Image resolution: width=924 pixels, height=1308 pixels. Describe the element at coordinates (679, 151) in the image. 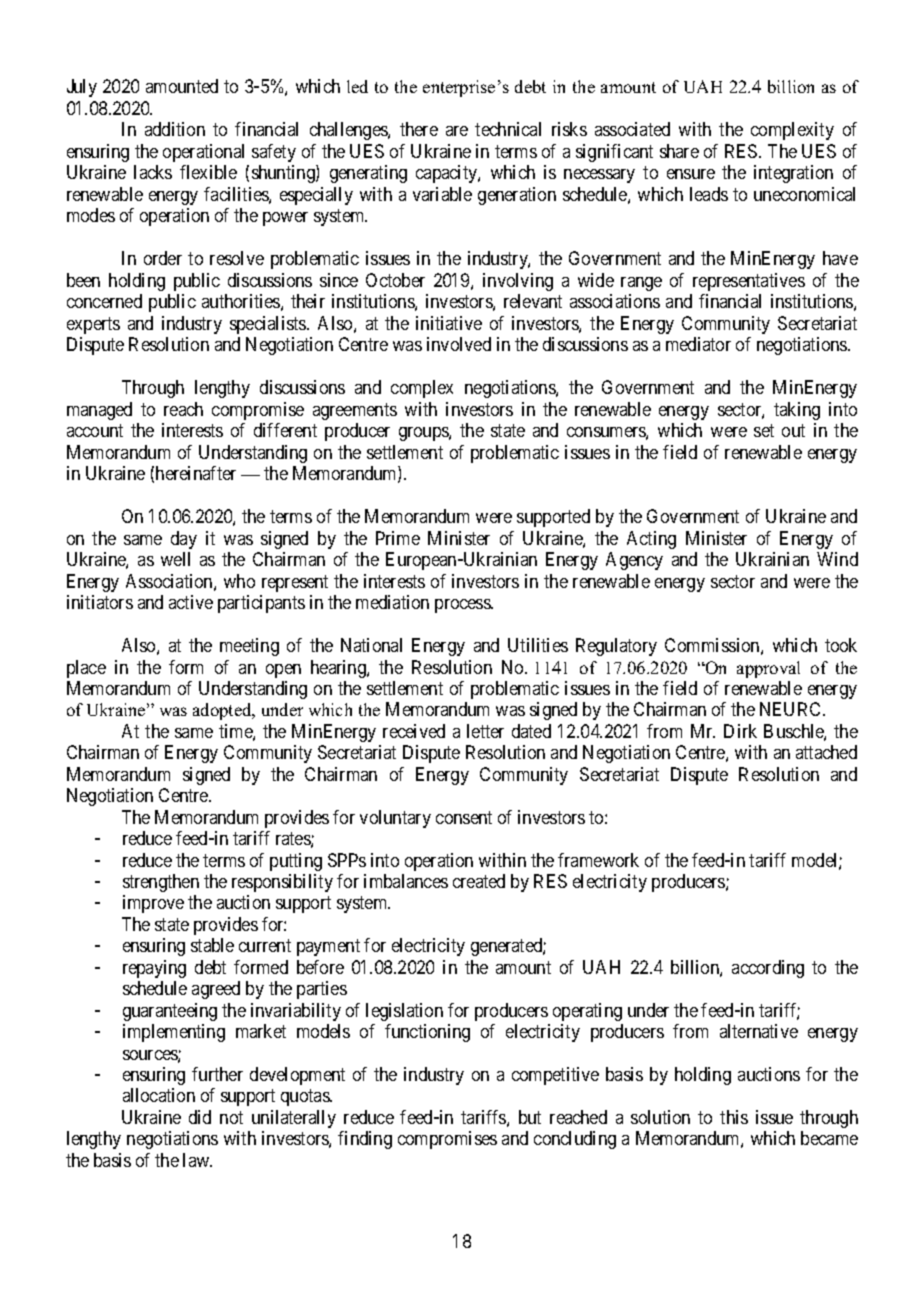

I see `share` at that location.
